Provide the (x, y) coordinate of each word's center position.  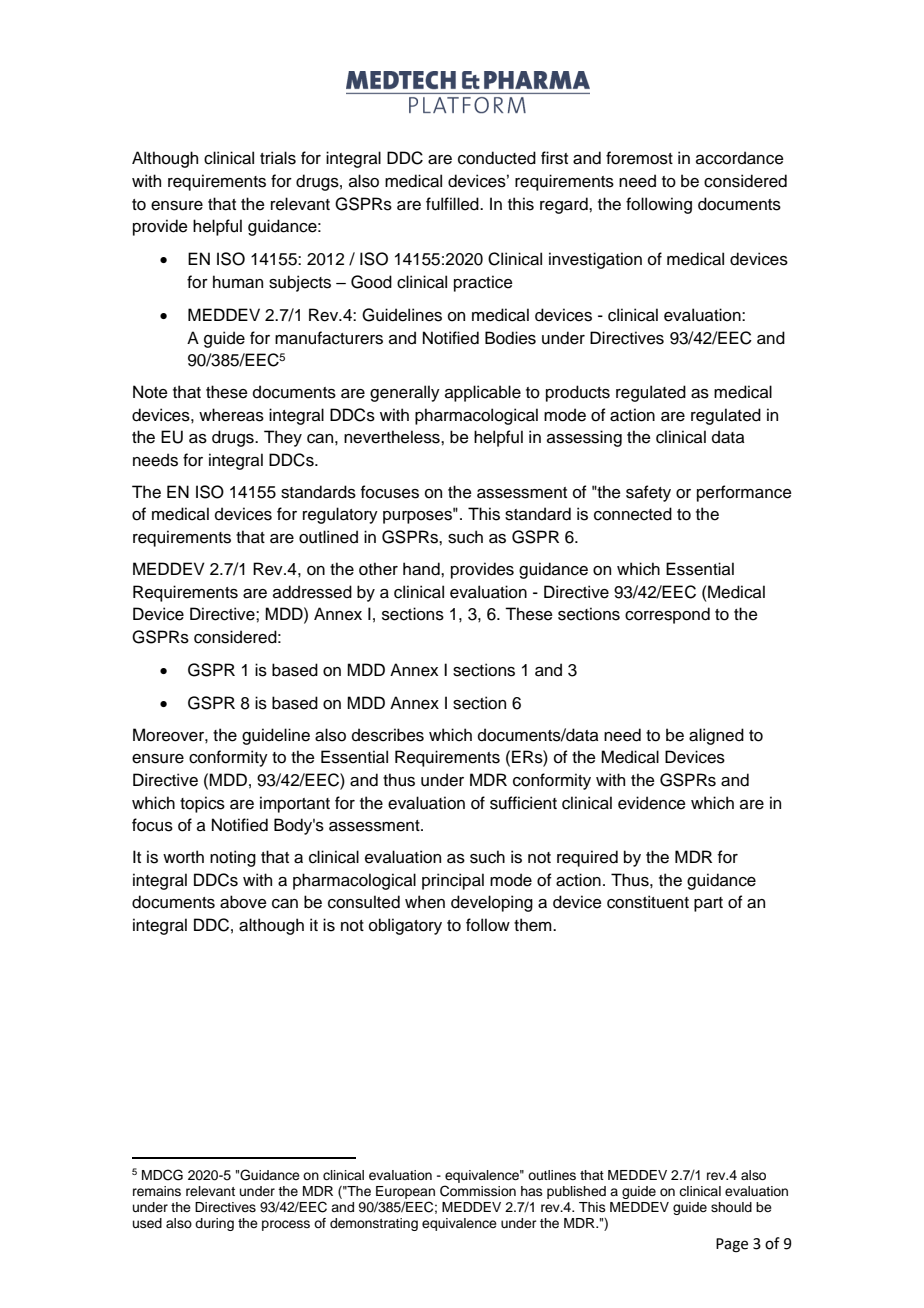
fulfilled (453, 204)
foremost (639, 158)
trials (278, 158)
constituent (648, 902)
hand (422, 569)
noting (233, 858)
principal (453, 881)
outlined (328, 537)
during (214, 1224)
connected (633, 514)
